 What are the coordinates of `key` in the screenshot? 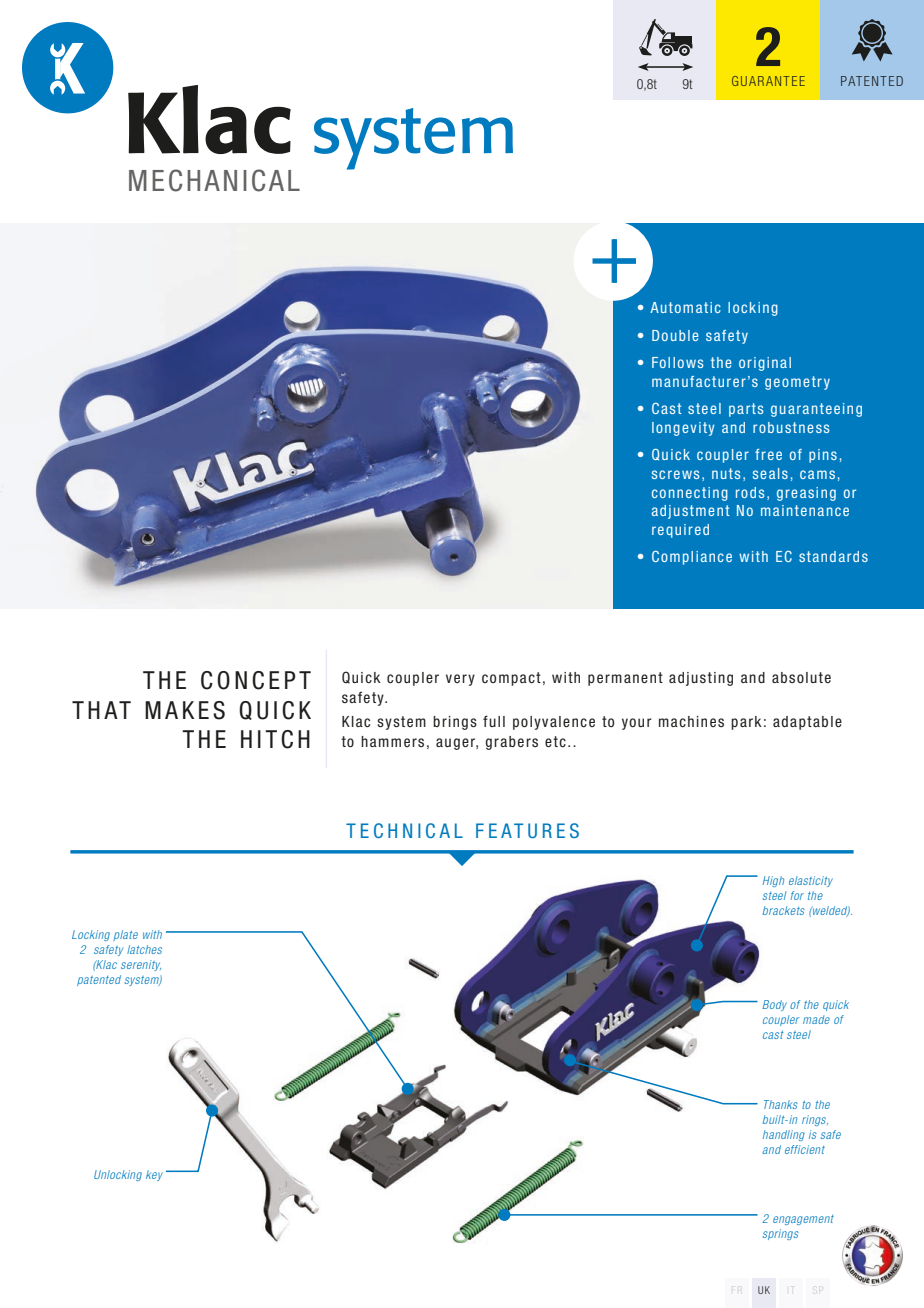 It's located at (154, 1175).
